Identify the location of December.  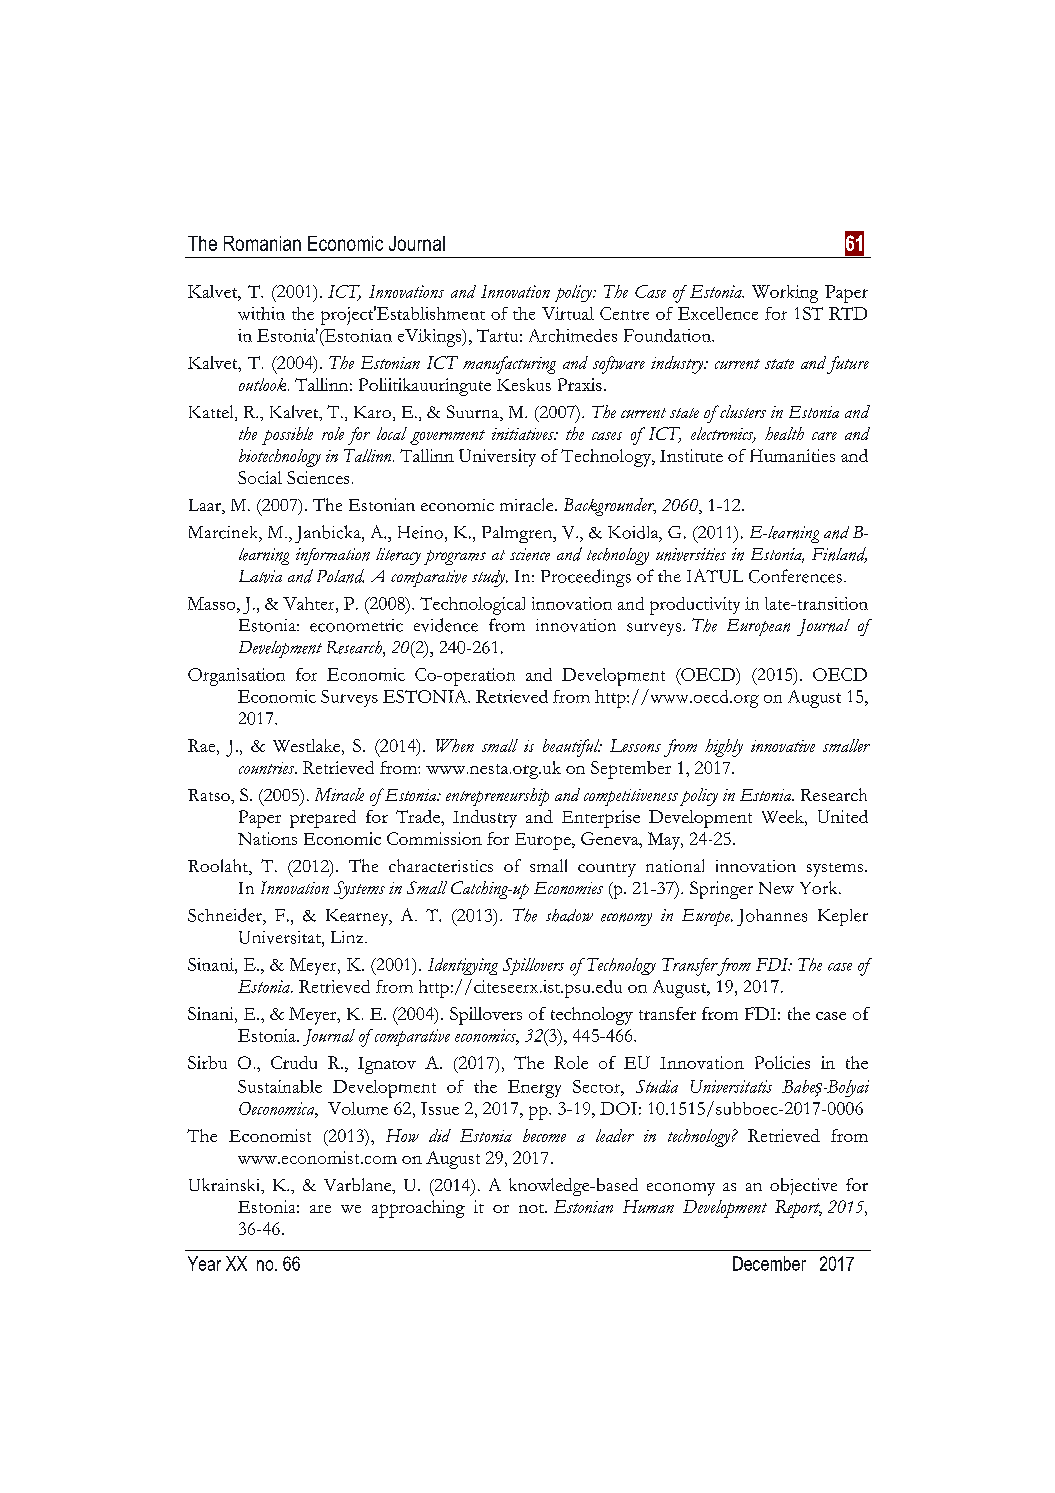
(769, 1263).
